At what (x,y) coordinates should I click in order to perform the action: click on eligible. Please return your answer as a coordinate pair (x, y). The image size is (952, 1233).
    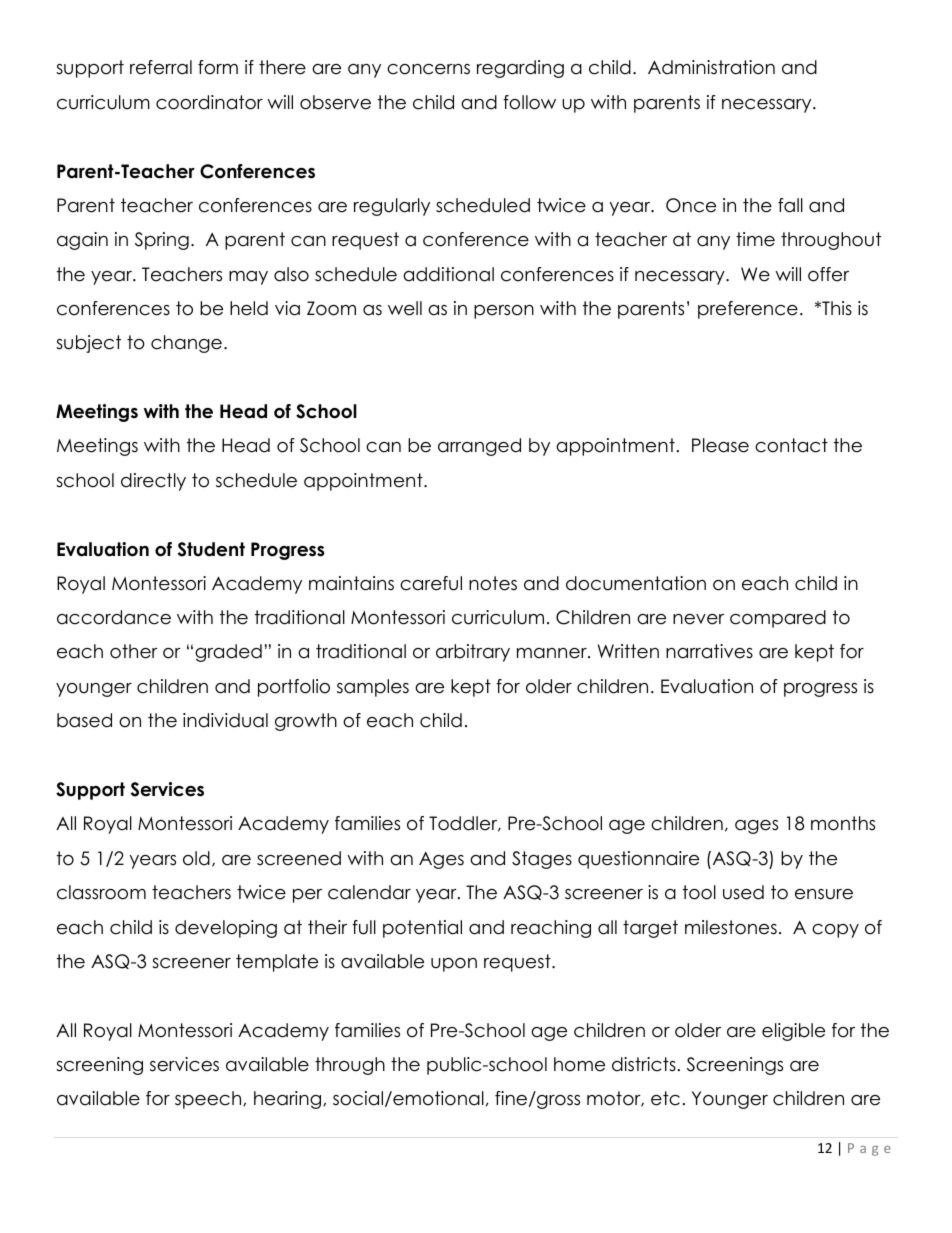
    Looking at the image, I should click on (793, 1032).
